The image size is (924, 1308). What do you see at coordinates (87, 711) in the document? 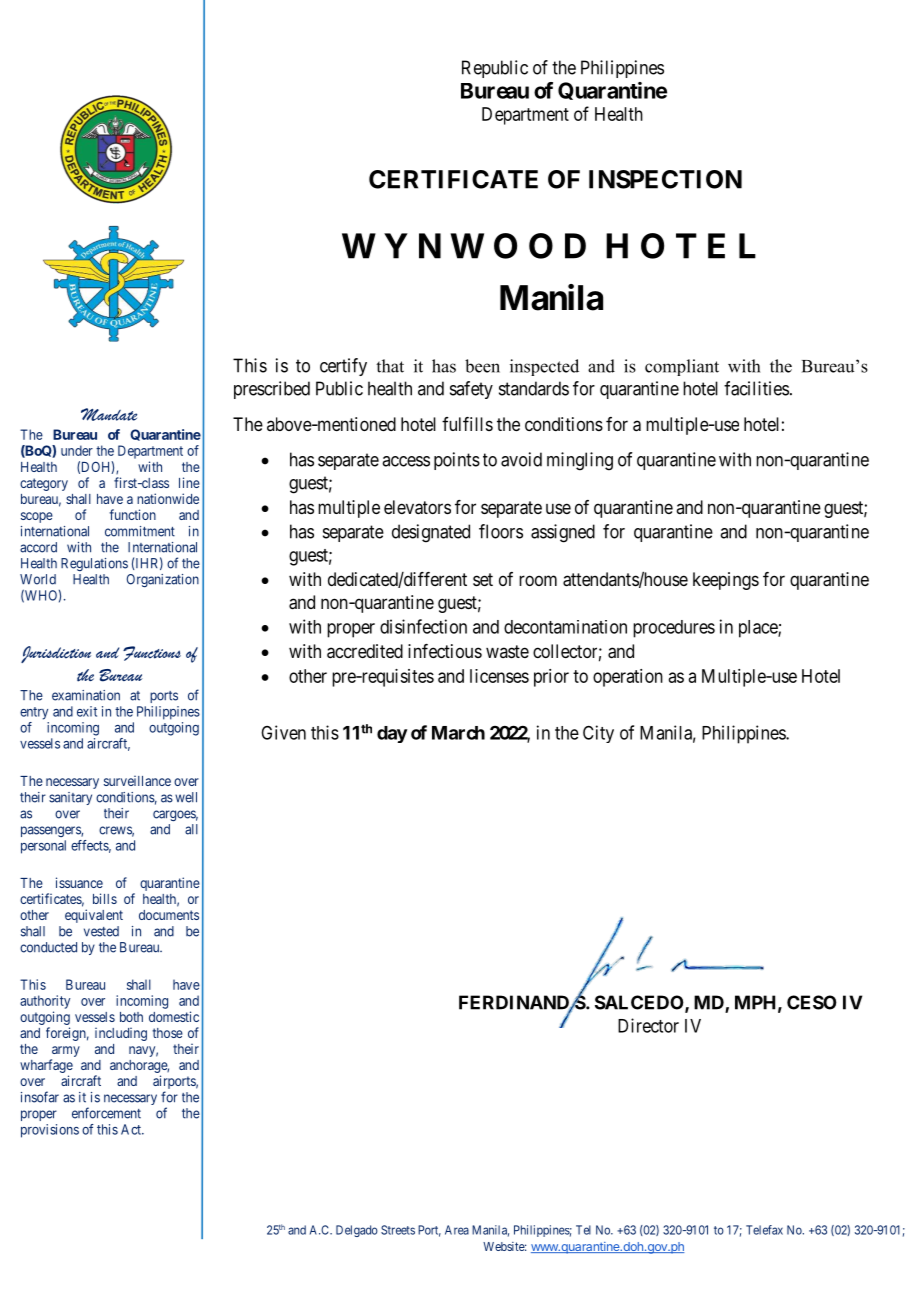
I see `exit` at bounding box center [87, 711].
